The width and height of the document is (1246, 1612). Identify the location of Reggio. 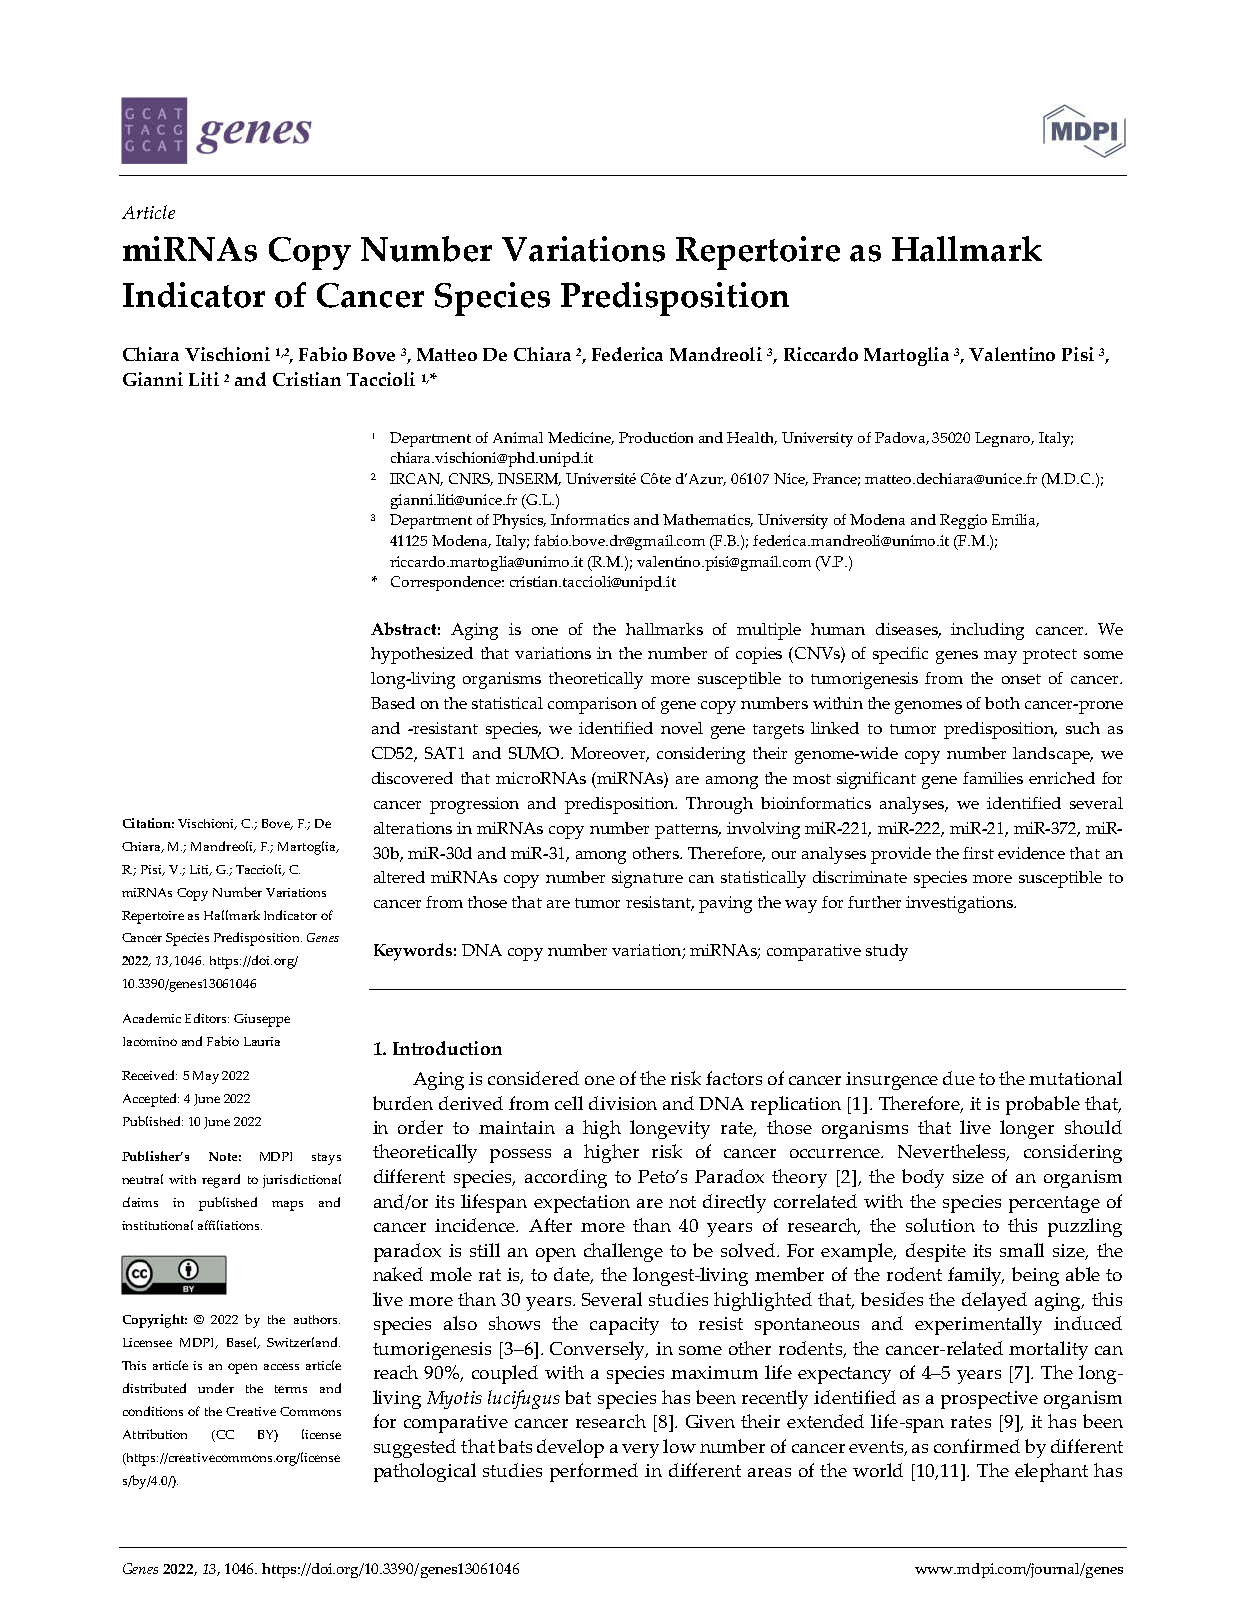
(963, 521).
